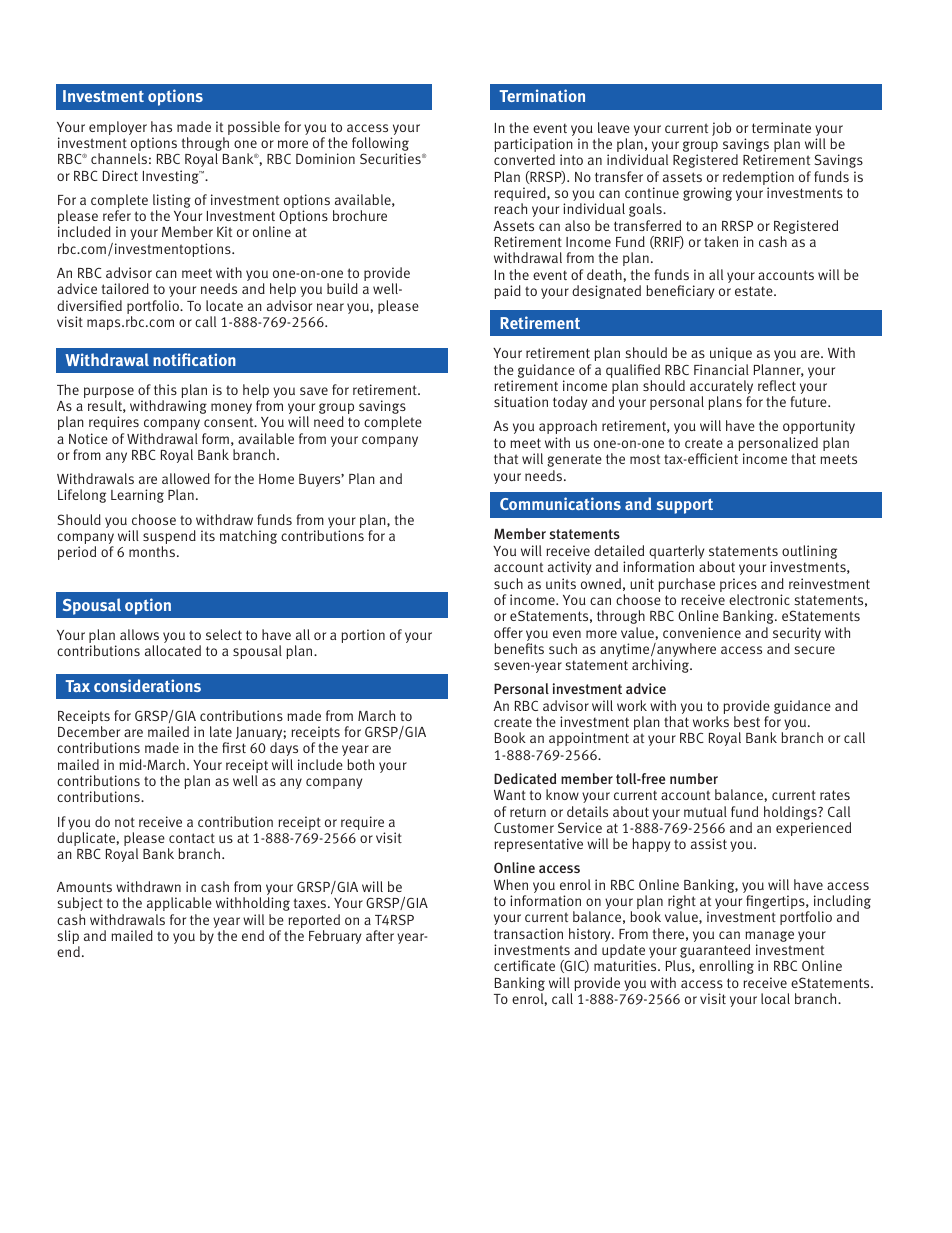 This document has height=1233, width=952. What do you see at coordinates (574, 460) in the document?
I see `generate` at bounding box center [574, 460].
